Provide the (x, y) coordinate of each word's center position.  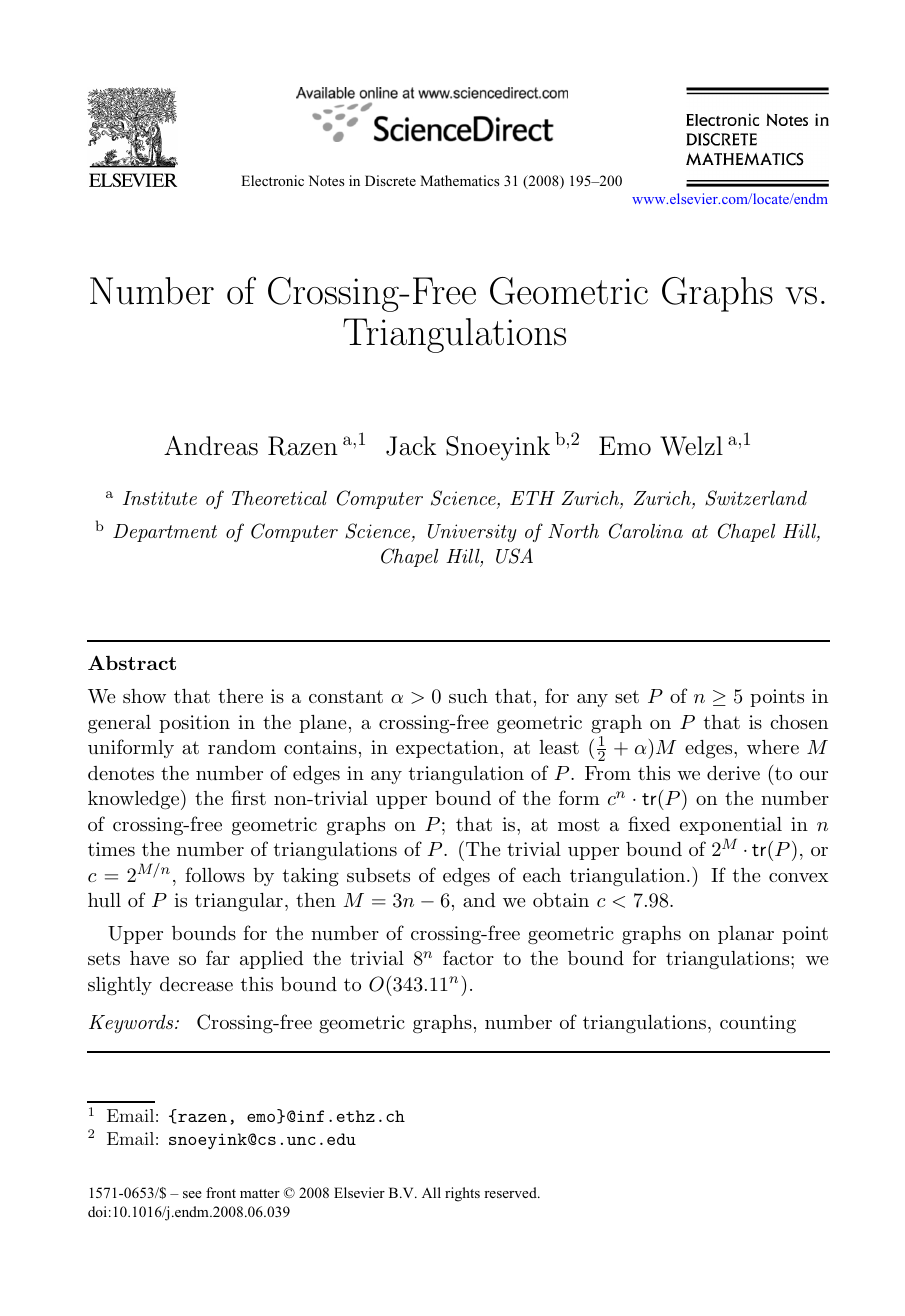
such (468, 696)
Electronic (272, 180)
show (144, 696)
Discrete (390, 180)
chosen (799, 722)
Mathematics (459, 180)
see (192, 1194)
